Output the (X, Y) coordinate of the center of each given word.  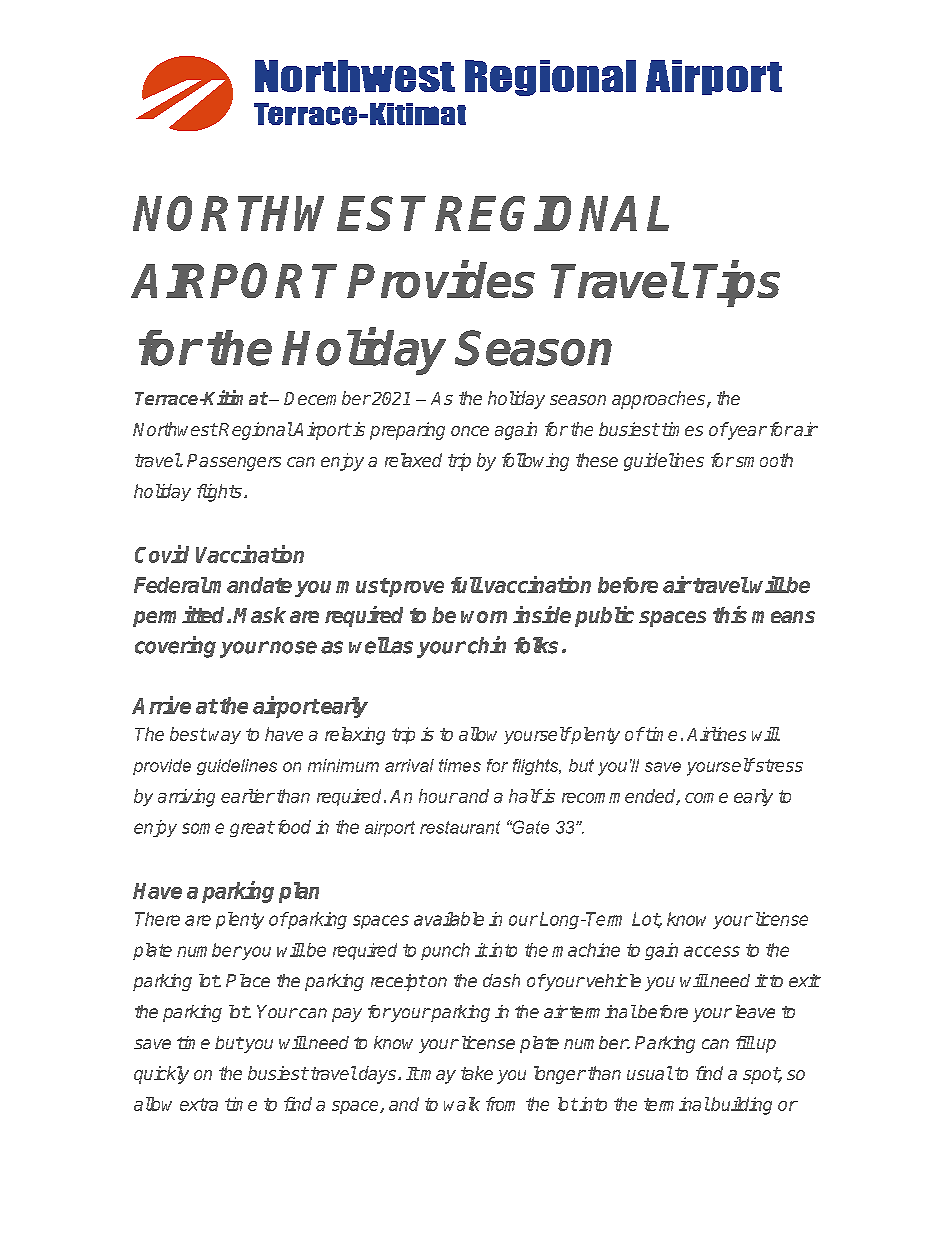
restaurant (460, 827)
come (706, 798)
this (730, 614)
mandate (250, 585)
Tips (736, 284)
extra (199, 1104)
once (470, 431)
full (467, 585)
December (327, 398)
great (252, 829)
